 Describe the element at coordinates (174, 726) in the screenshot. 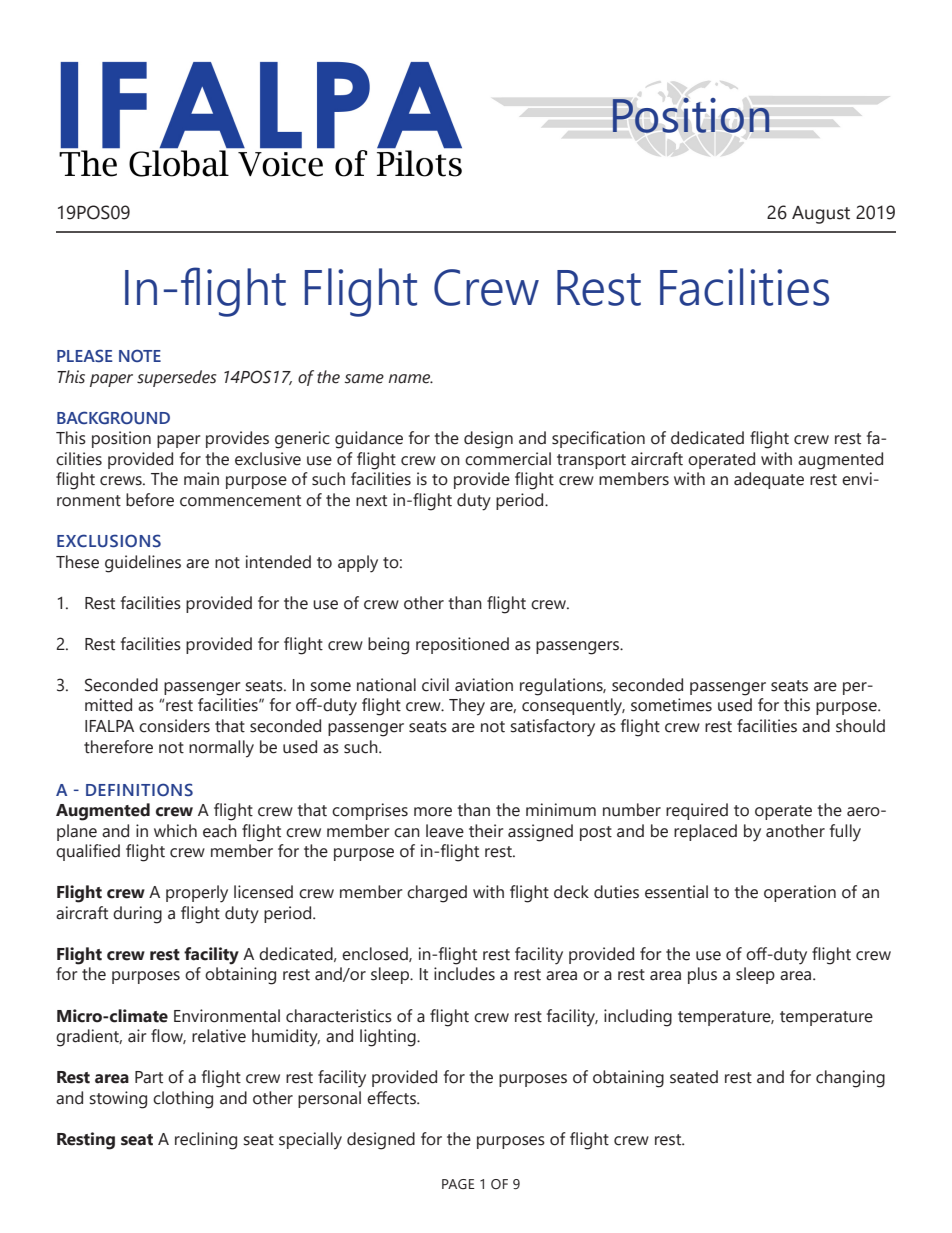

I see `considers` at that location.
